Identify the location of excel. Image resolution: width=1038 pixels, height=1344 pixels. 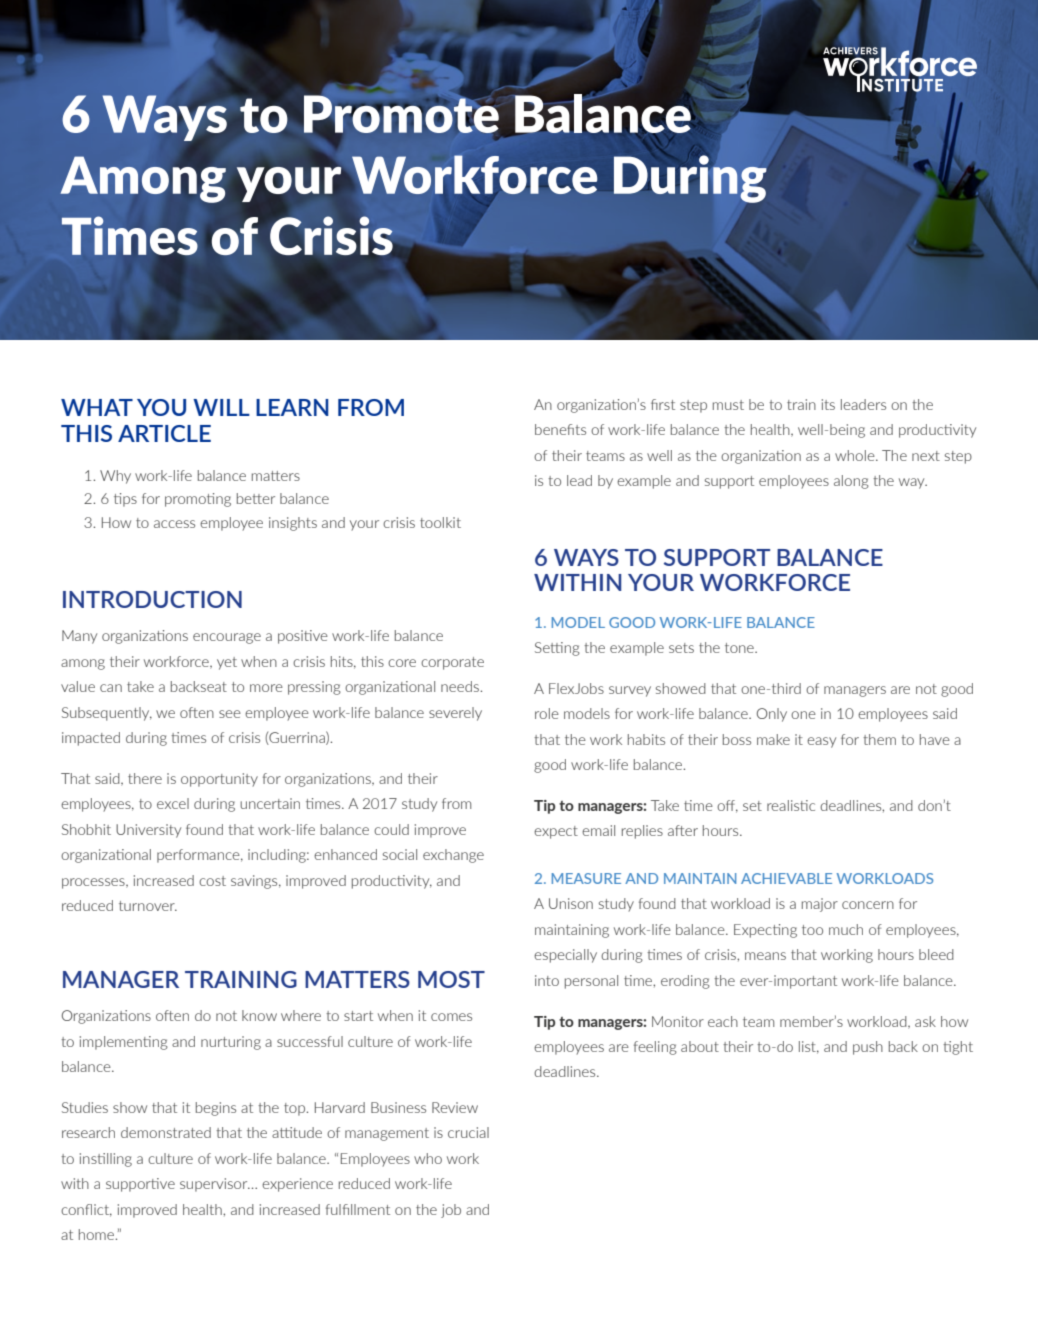
(173, 803).
